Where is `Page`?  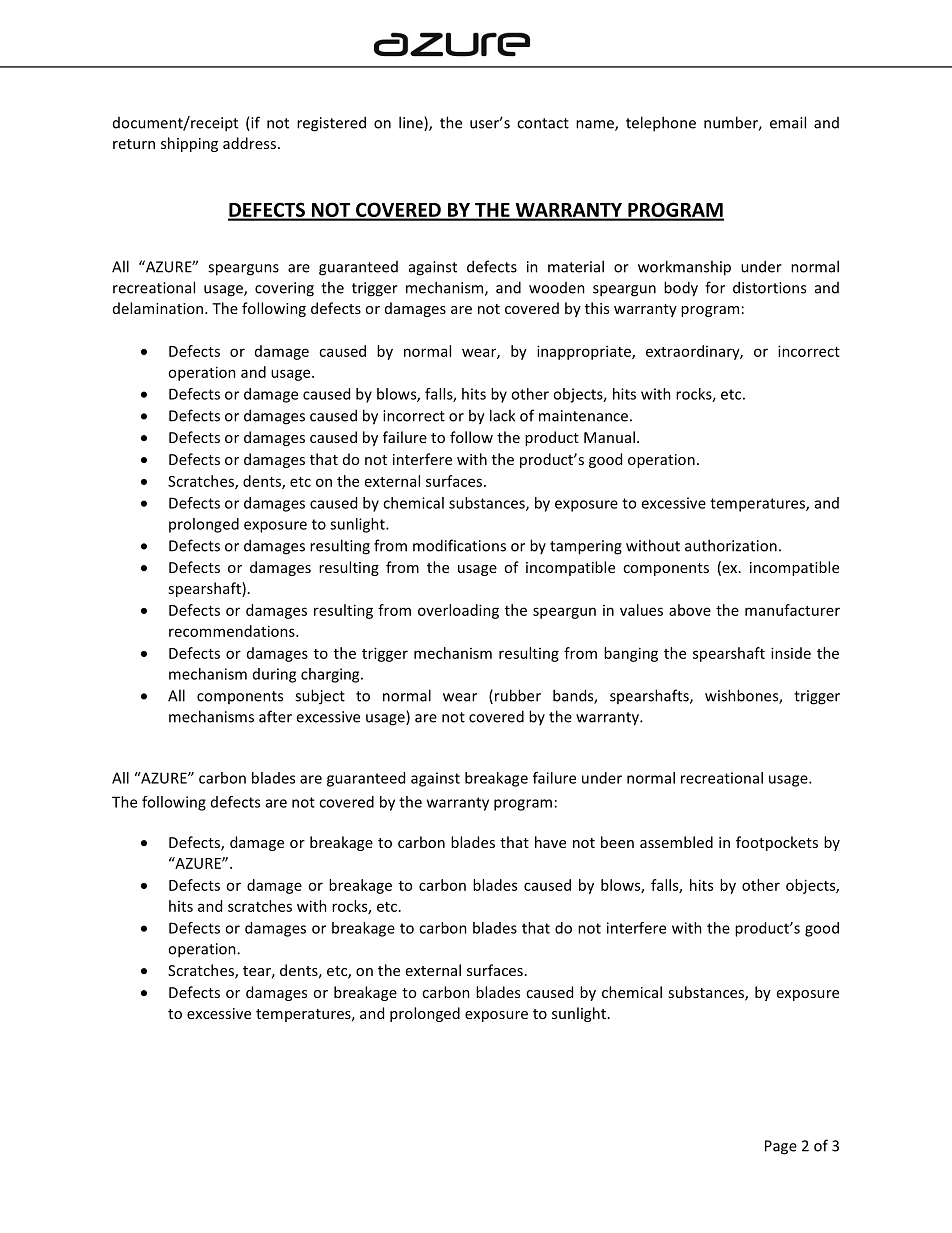 Page is located at coordinates (781, 1147).
